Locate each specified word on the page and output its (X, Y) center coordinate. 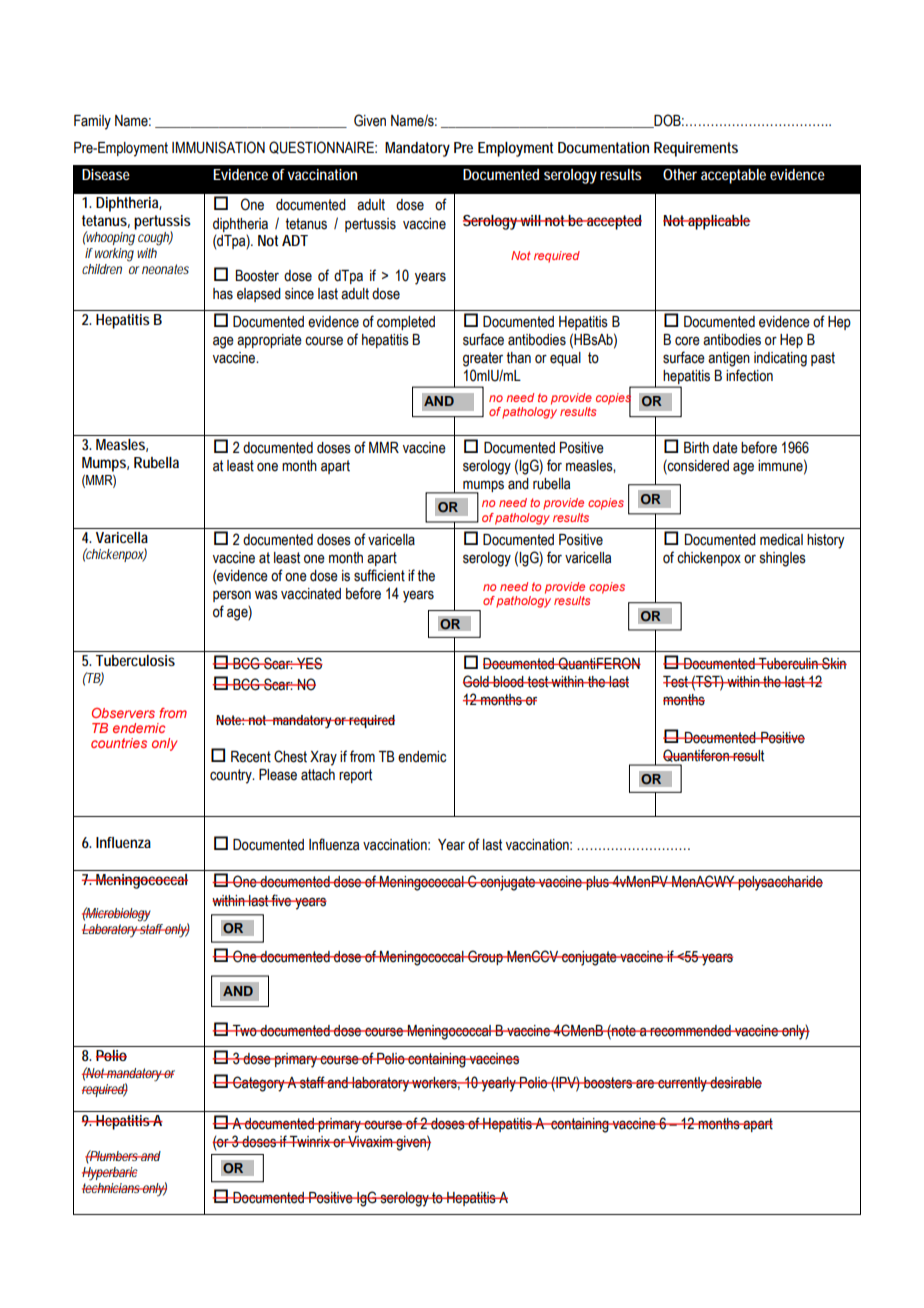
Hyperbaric (110, 1174)
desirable (735, 1083)
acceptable (733, 176)
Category (259, 1084)
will (531, 220)
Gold (477, 681)
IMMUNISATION (218, 147)
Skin (833, 663)
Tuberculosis (135, 660)
